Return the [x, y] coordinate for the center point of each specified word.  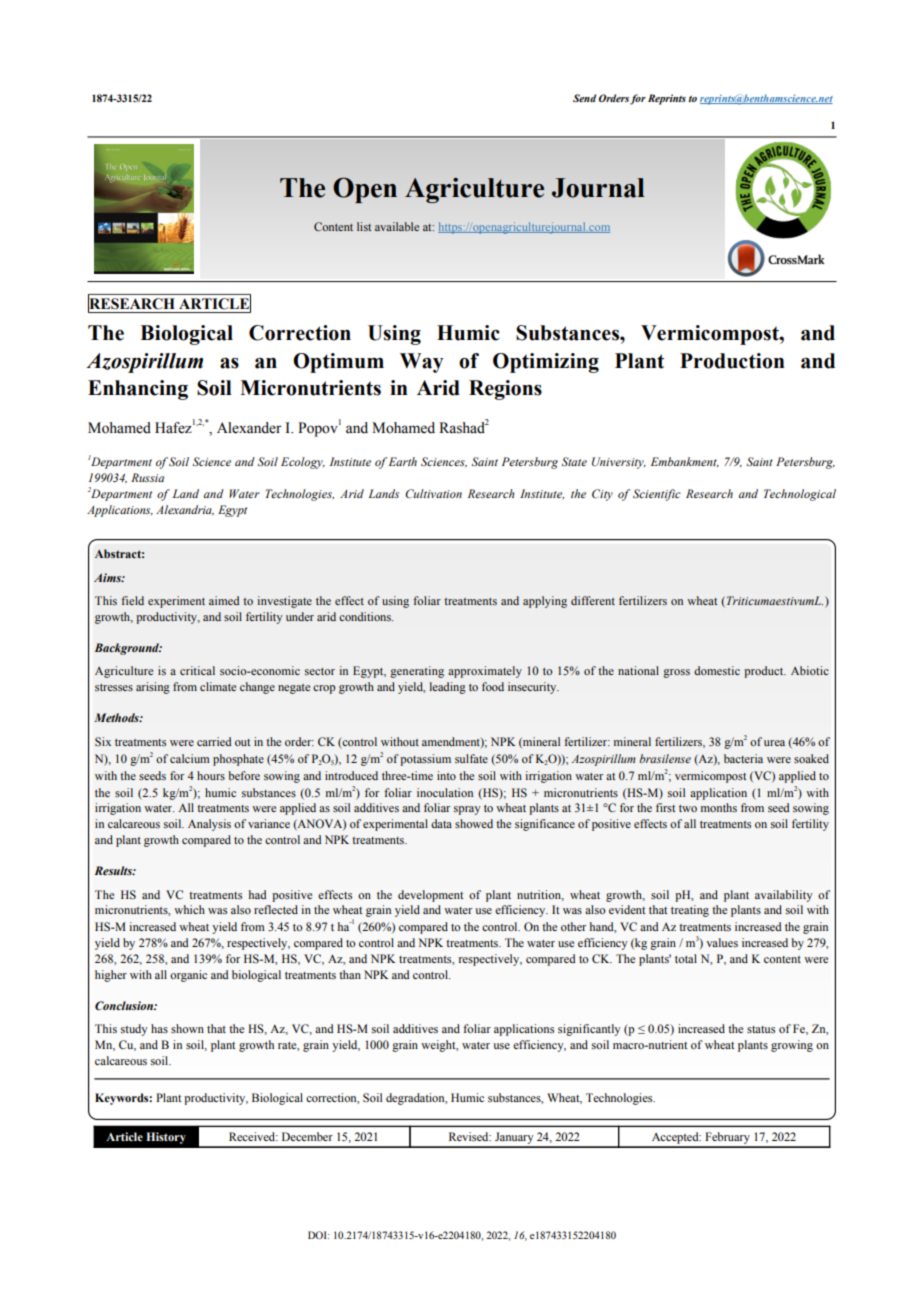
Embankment [685, 462]
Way [421, 363]
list [364, 226]
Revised [470, 1136]
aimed [224, 600]
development [431, 896]
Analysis [209, 825]
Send [584, 98]
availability [783, 896]
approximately [485, 672]
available [397, 226]
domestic [717, 670]
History [166, 1138]
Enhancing [138, 390]
